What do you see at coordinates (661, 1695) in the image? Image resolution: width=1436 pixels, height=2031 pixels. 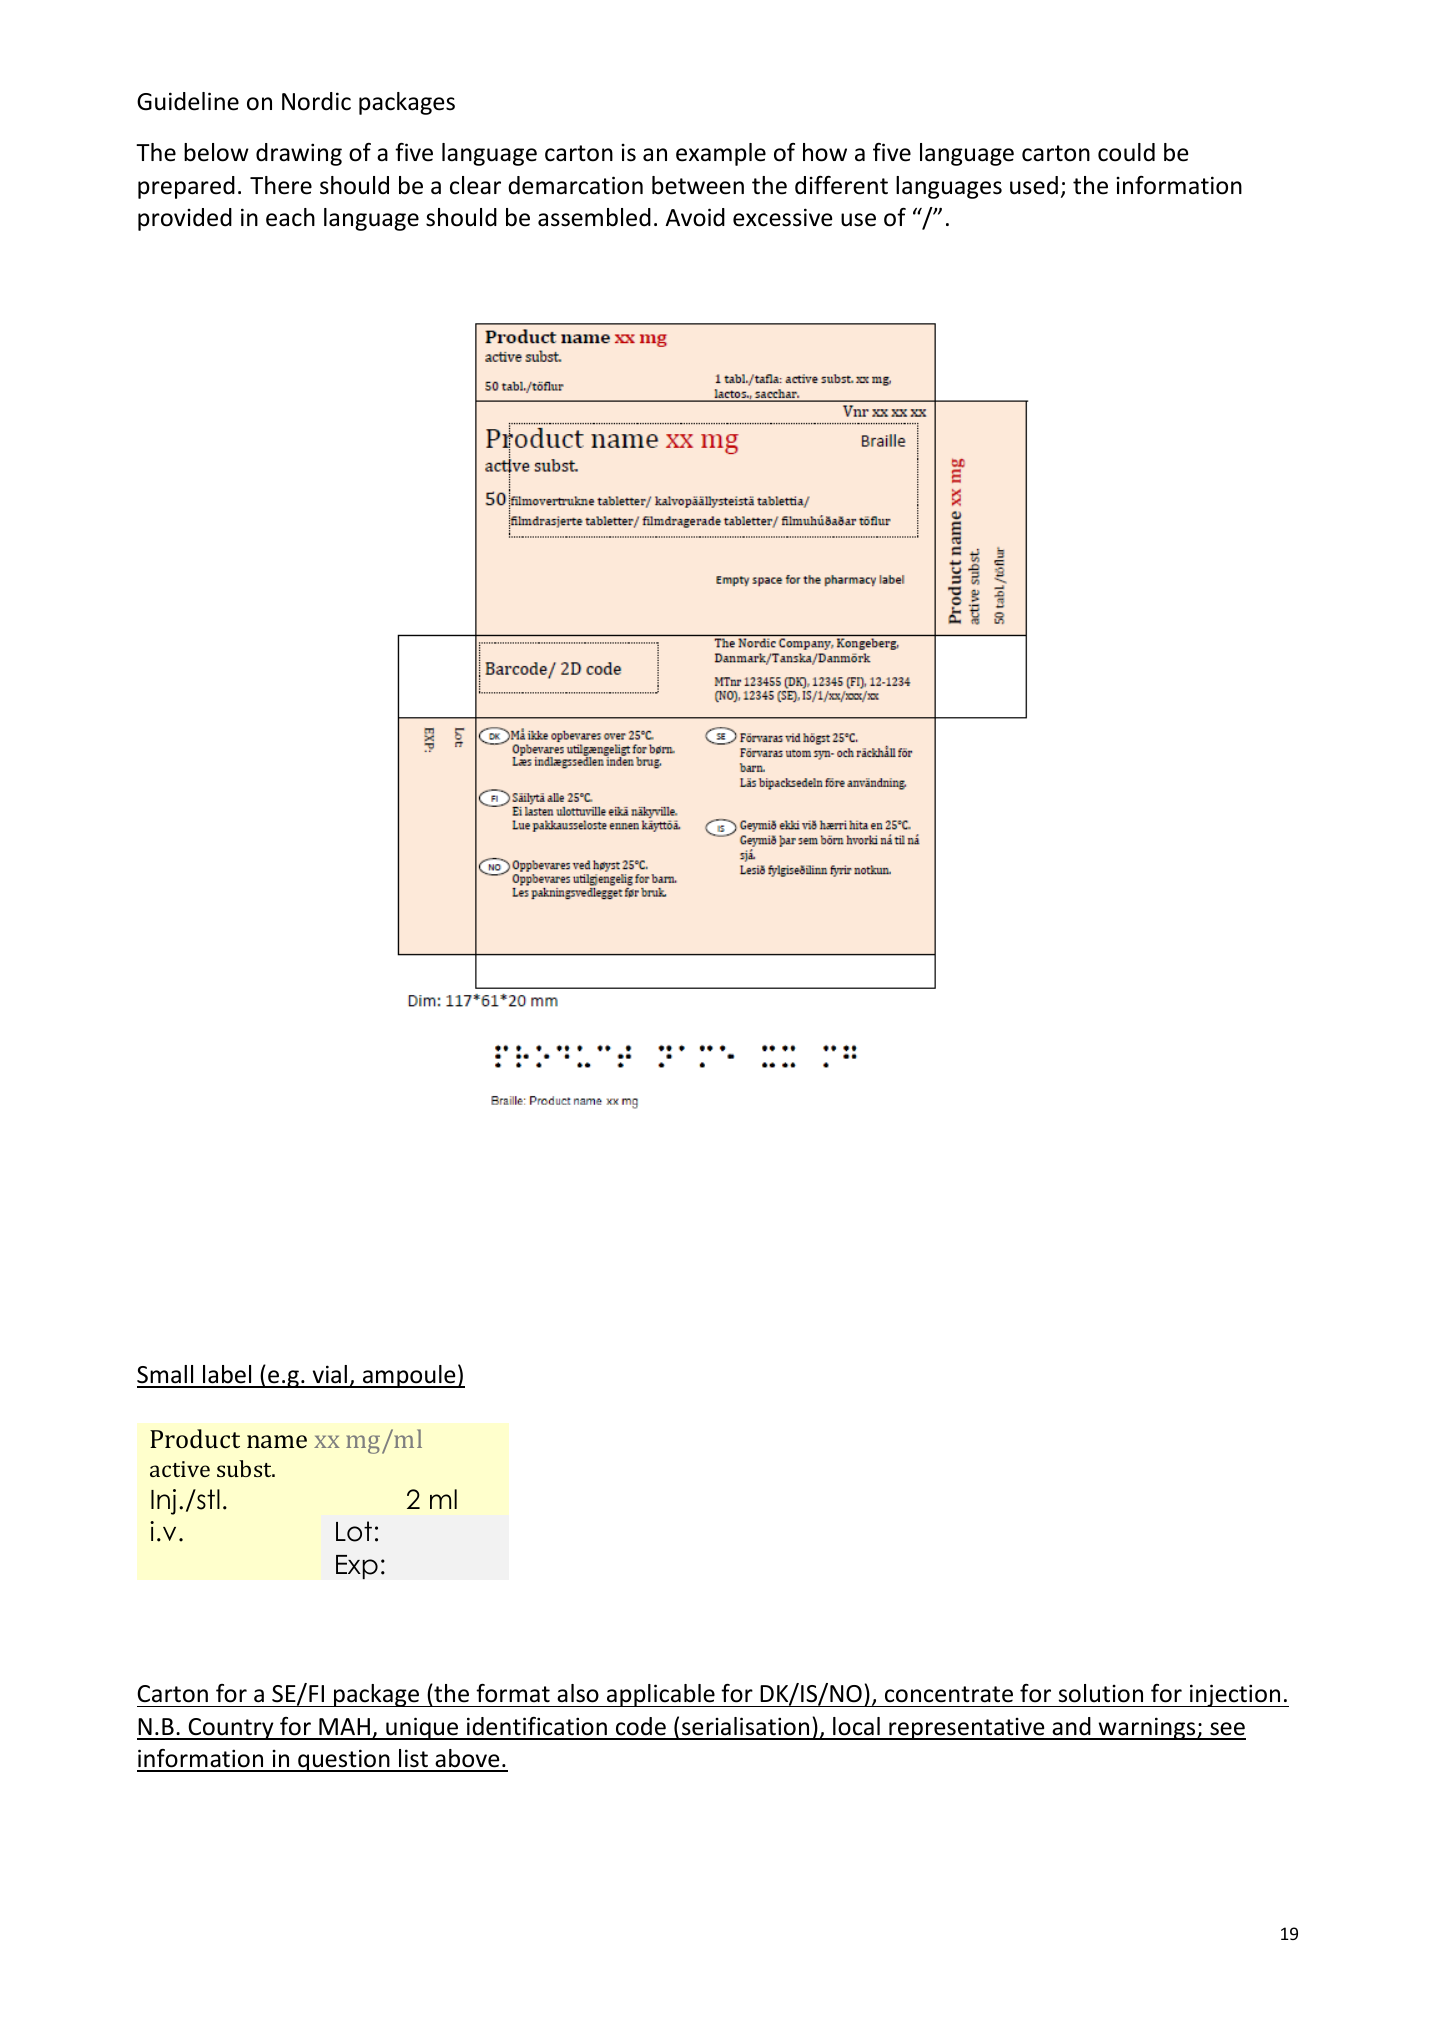 I see `applicable` at bounding box center [661, 1695].
